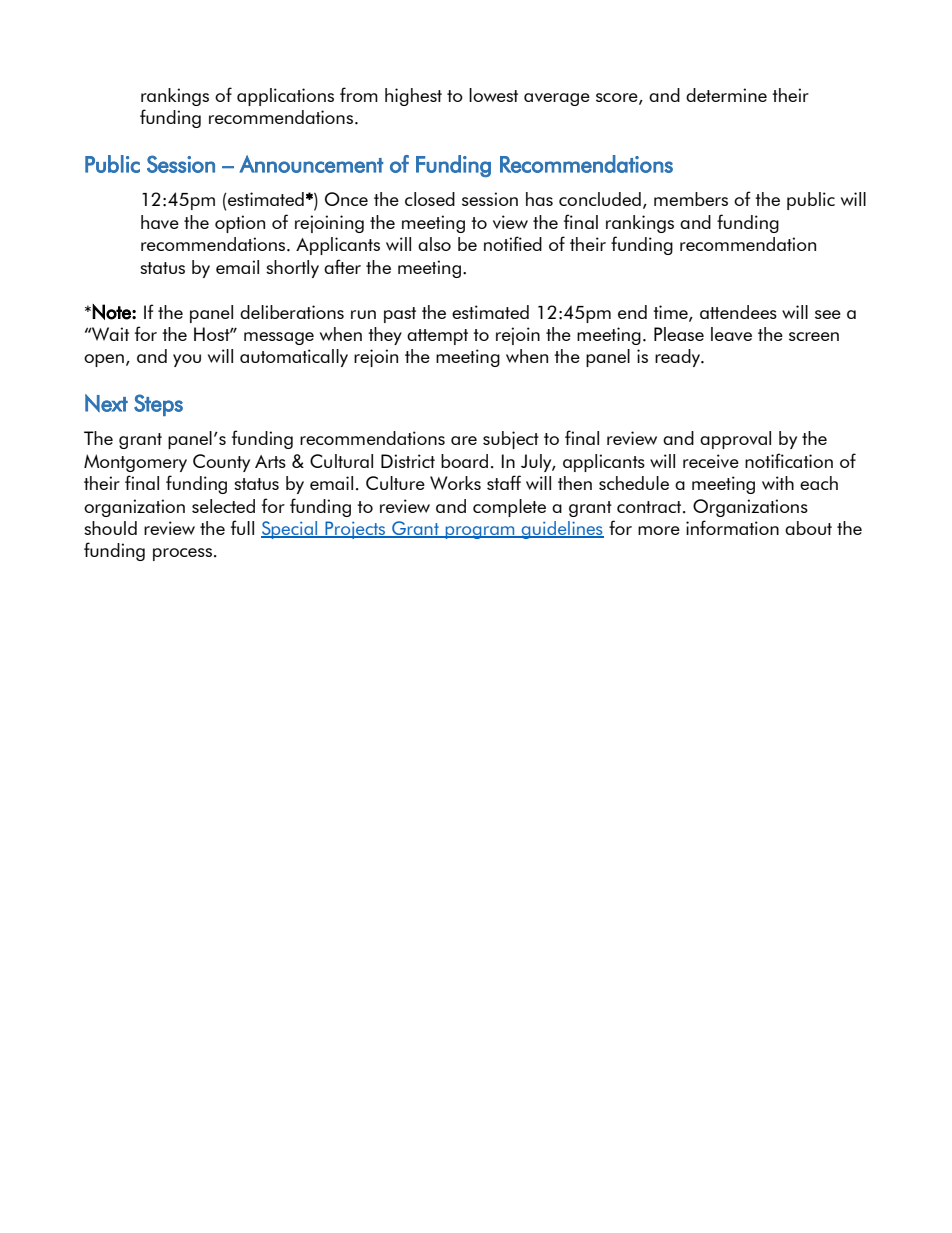 The width and height of the page is (952, 1233). I want to click on Steps, so click(158, 405).
